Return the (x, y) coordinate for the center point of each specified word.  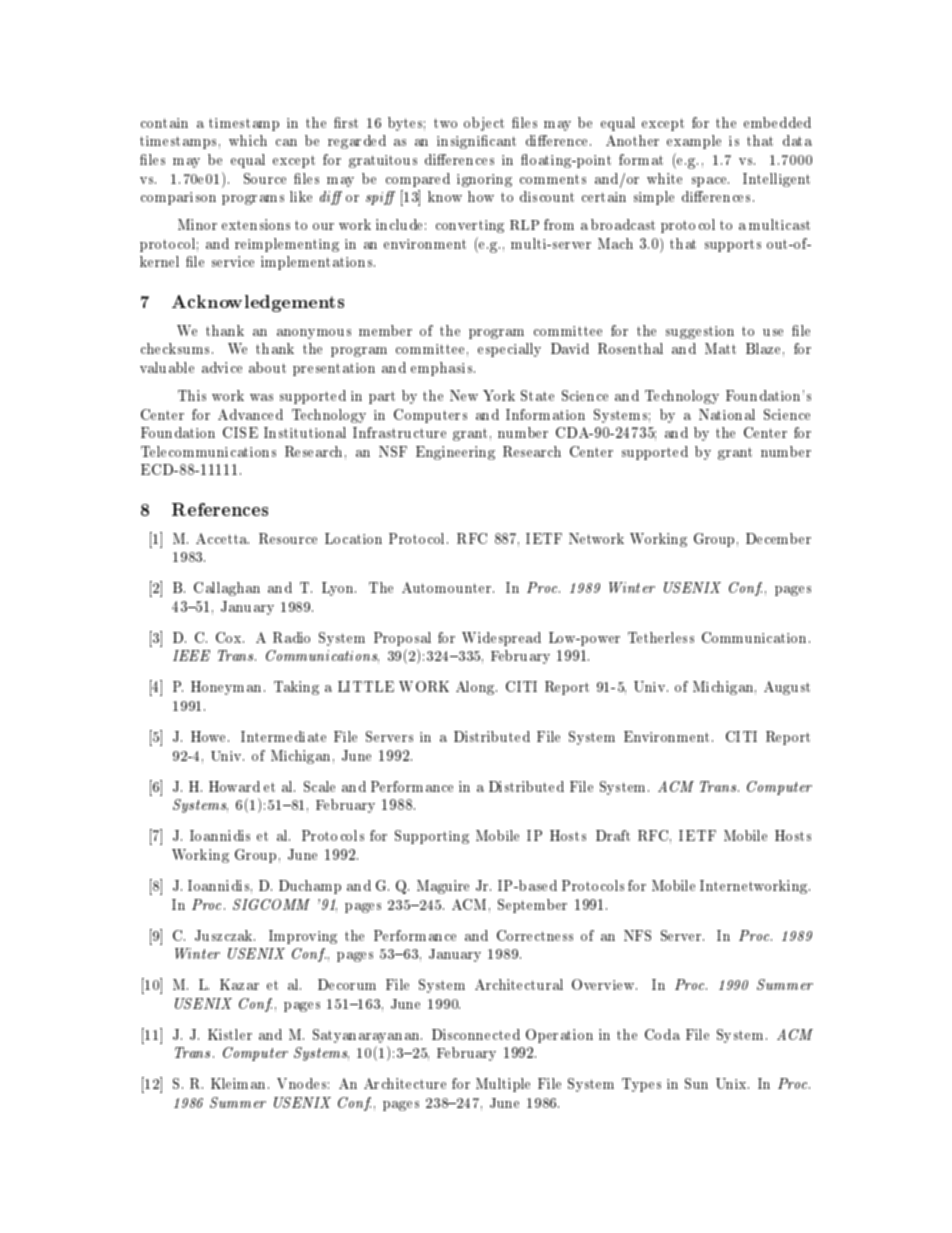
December (778, 538)
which (248, 140)
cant (503, 141)
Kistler (230, 1034)
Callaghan (227, 589)
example (694, 142)
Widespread (501, 639)
